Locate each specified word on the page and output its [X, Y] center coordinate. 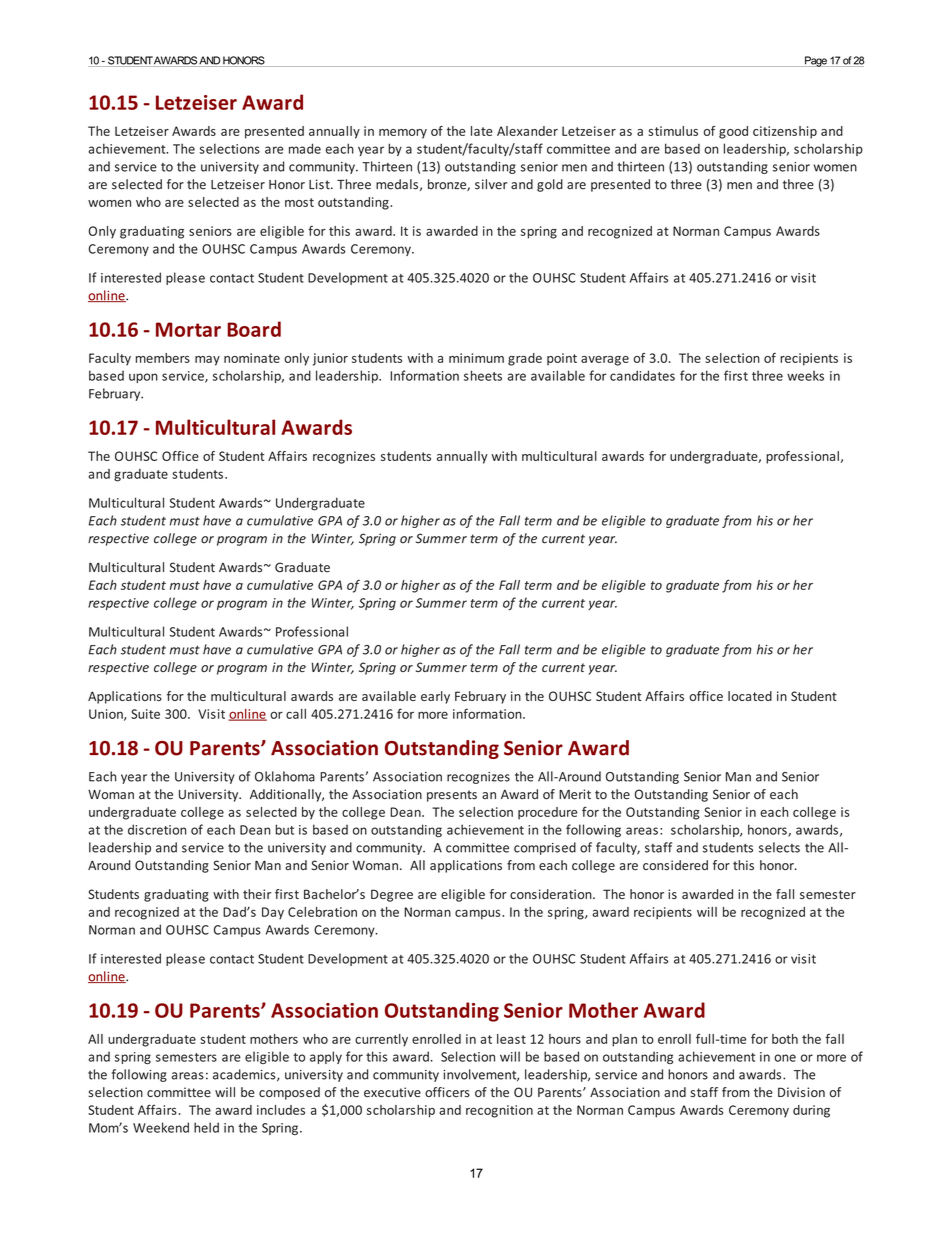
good [733, 132]
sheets [483, 375]
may [207, 361]
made [305, 148]
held [206, 1127]
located [750, 696]
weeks [805, 376]
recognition [499, 1111]
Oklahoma [285, 776]
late [482, 131]
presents [452, 796]
